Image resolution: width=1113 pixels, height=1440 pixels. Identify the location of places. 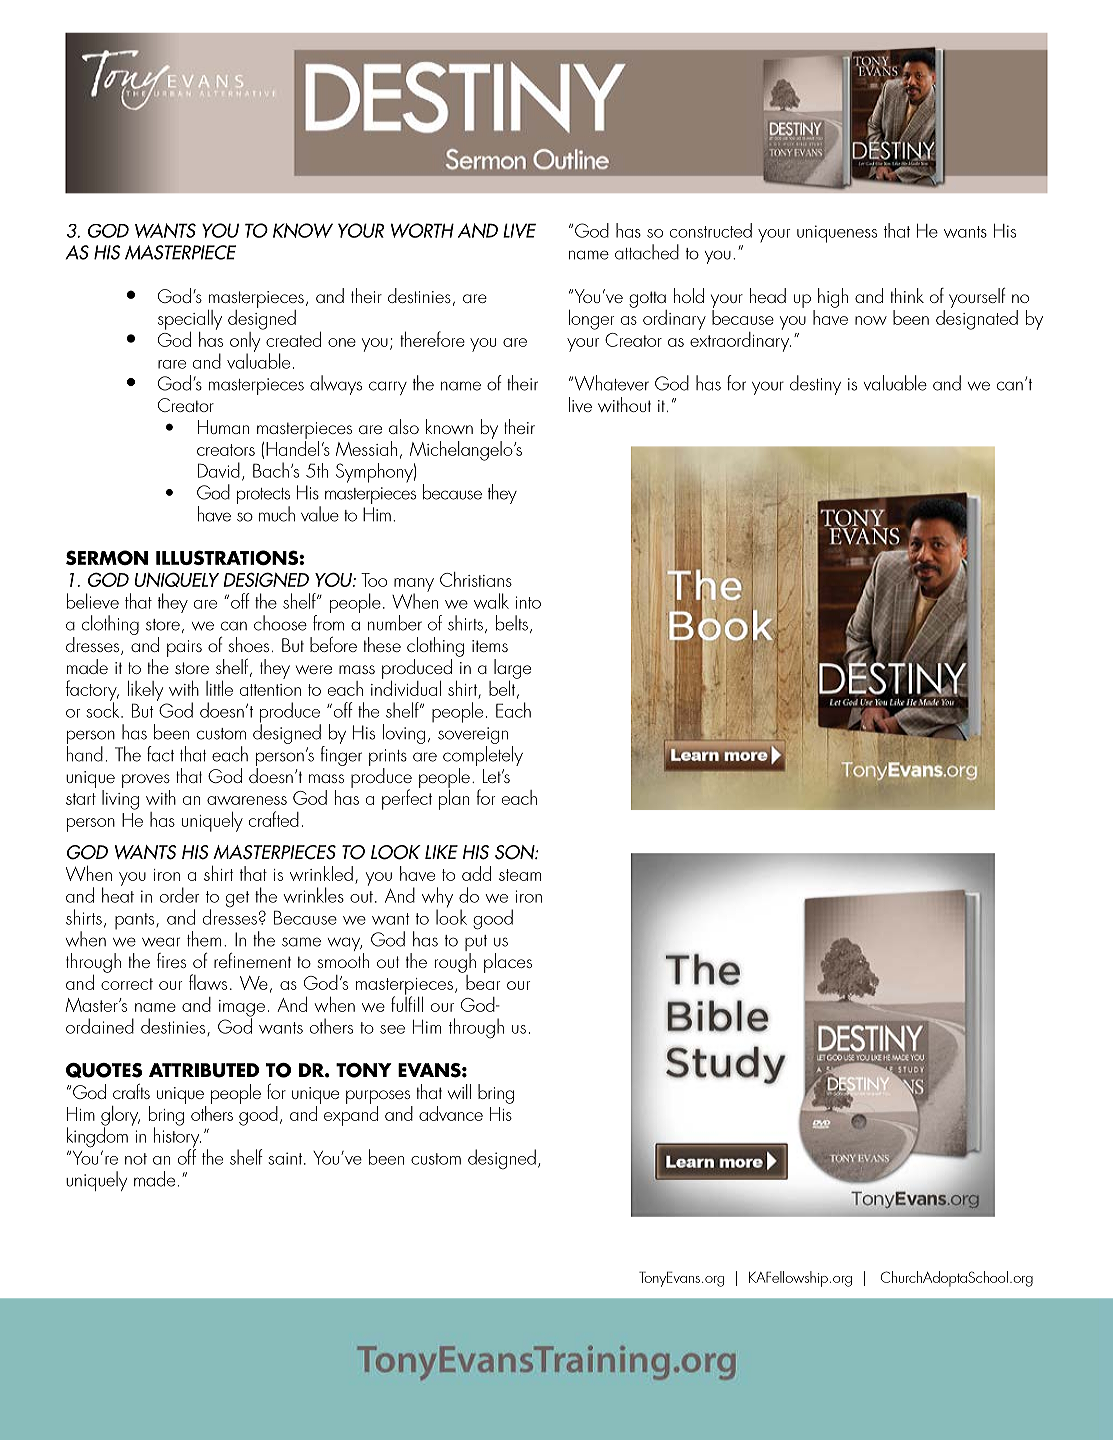
(508, 963).
